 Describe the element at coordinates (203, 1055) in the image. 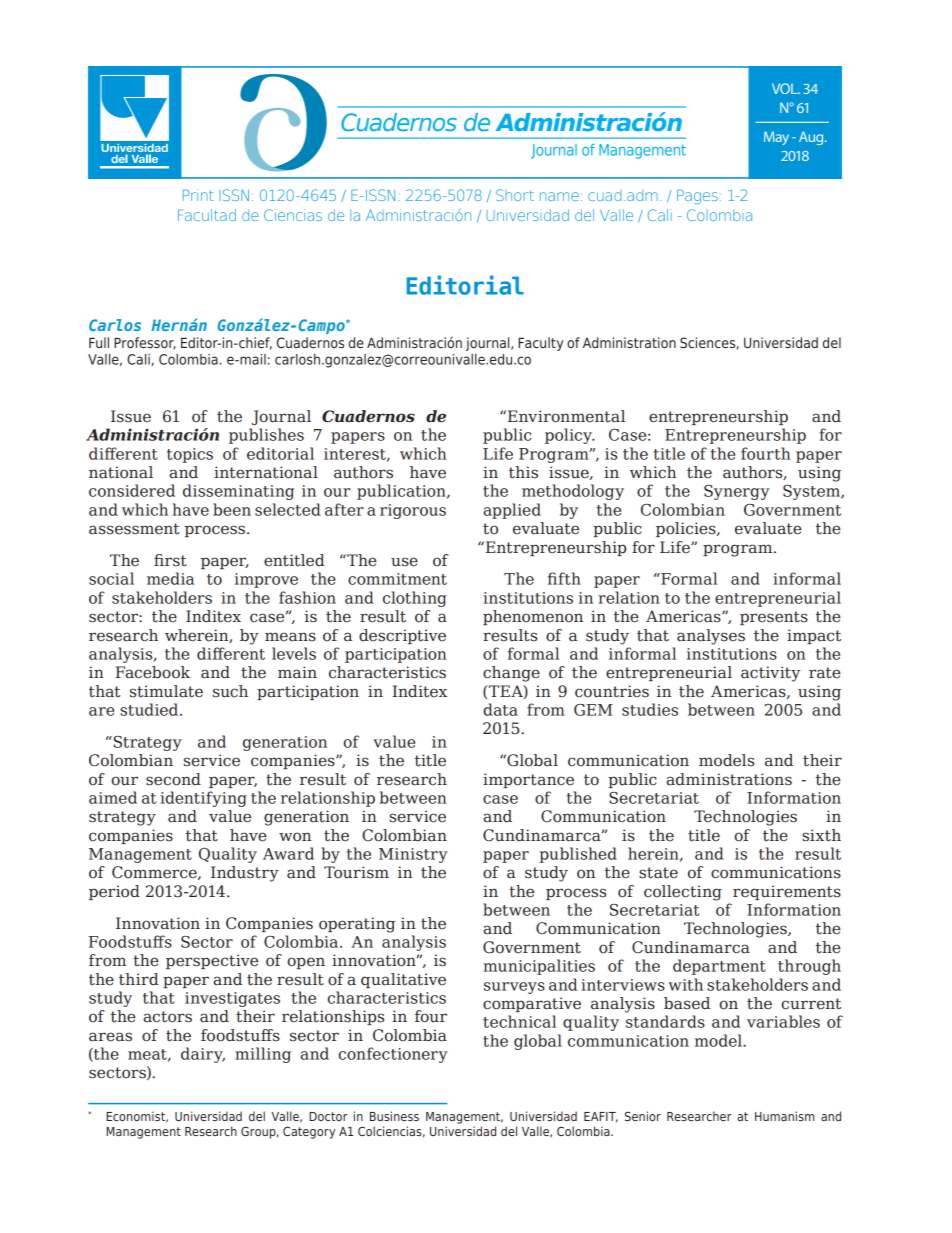

I see `dairy` at that location.
